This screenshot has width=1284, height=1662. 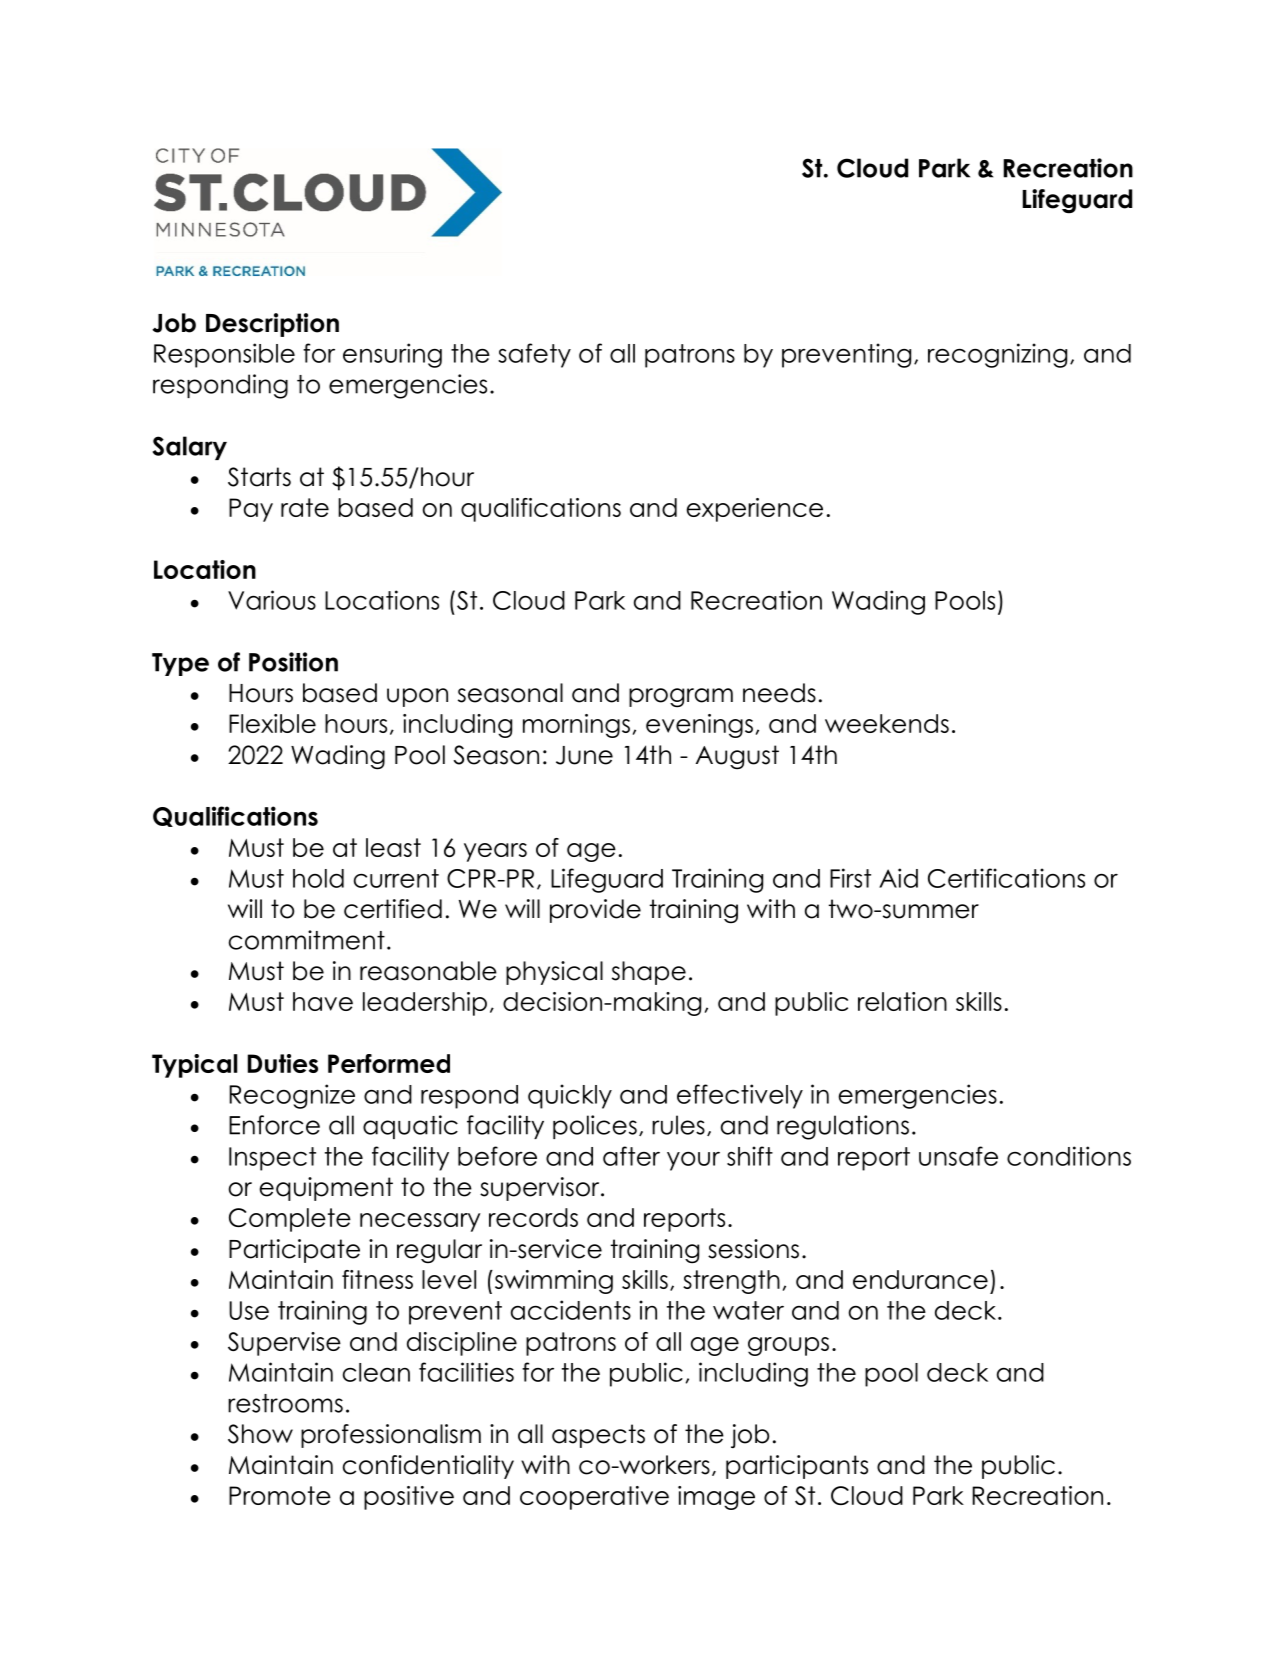 What do you see at coordinates (598, 1436) in the screenshot?
I see `aspects` at bounding box center [598, 1436].
